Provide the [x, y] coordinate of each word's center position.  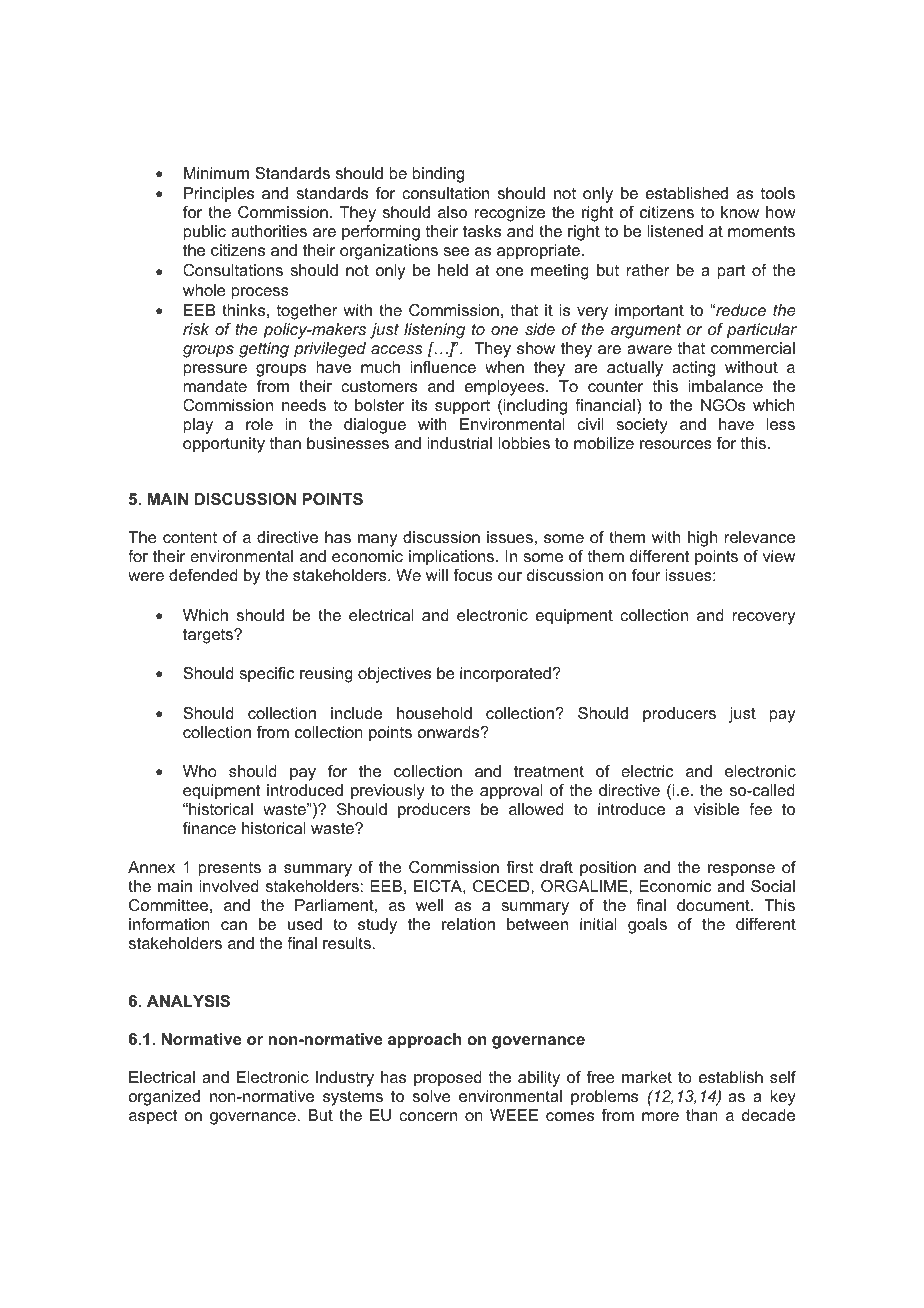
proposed [448, 1079]
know [740, 212]
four [646, 575]
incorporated [505, 675]
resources [676, 444]
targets [209, 636]
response [741, 870]
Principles [219, 195]
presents [230, 869]
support [462, 407]
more [660, 1116]
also [452, 212]
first [519, 867]
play [198, 426]
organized [164, 1098]
